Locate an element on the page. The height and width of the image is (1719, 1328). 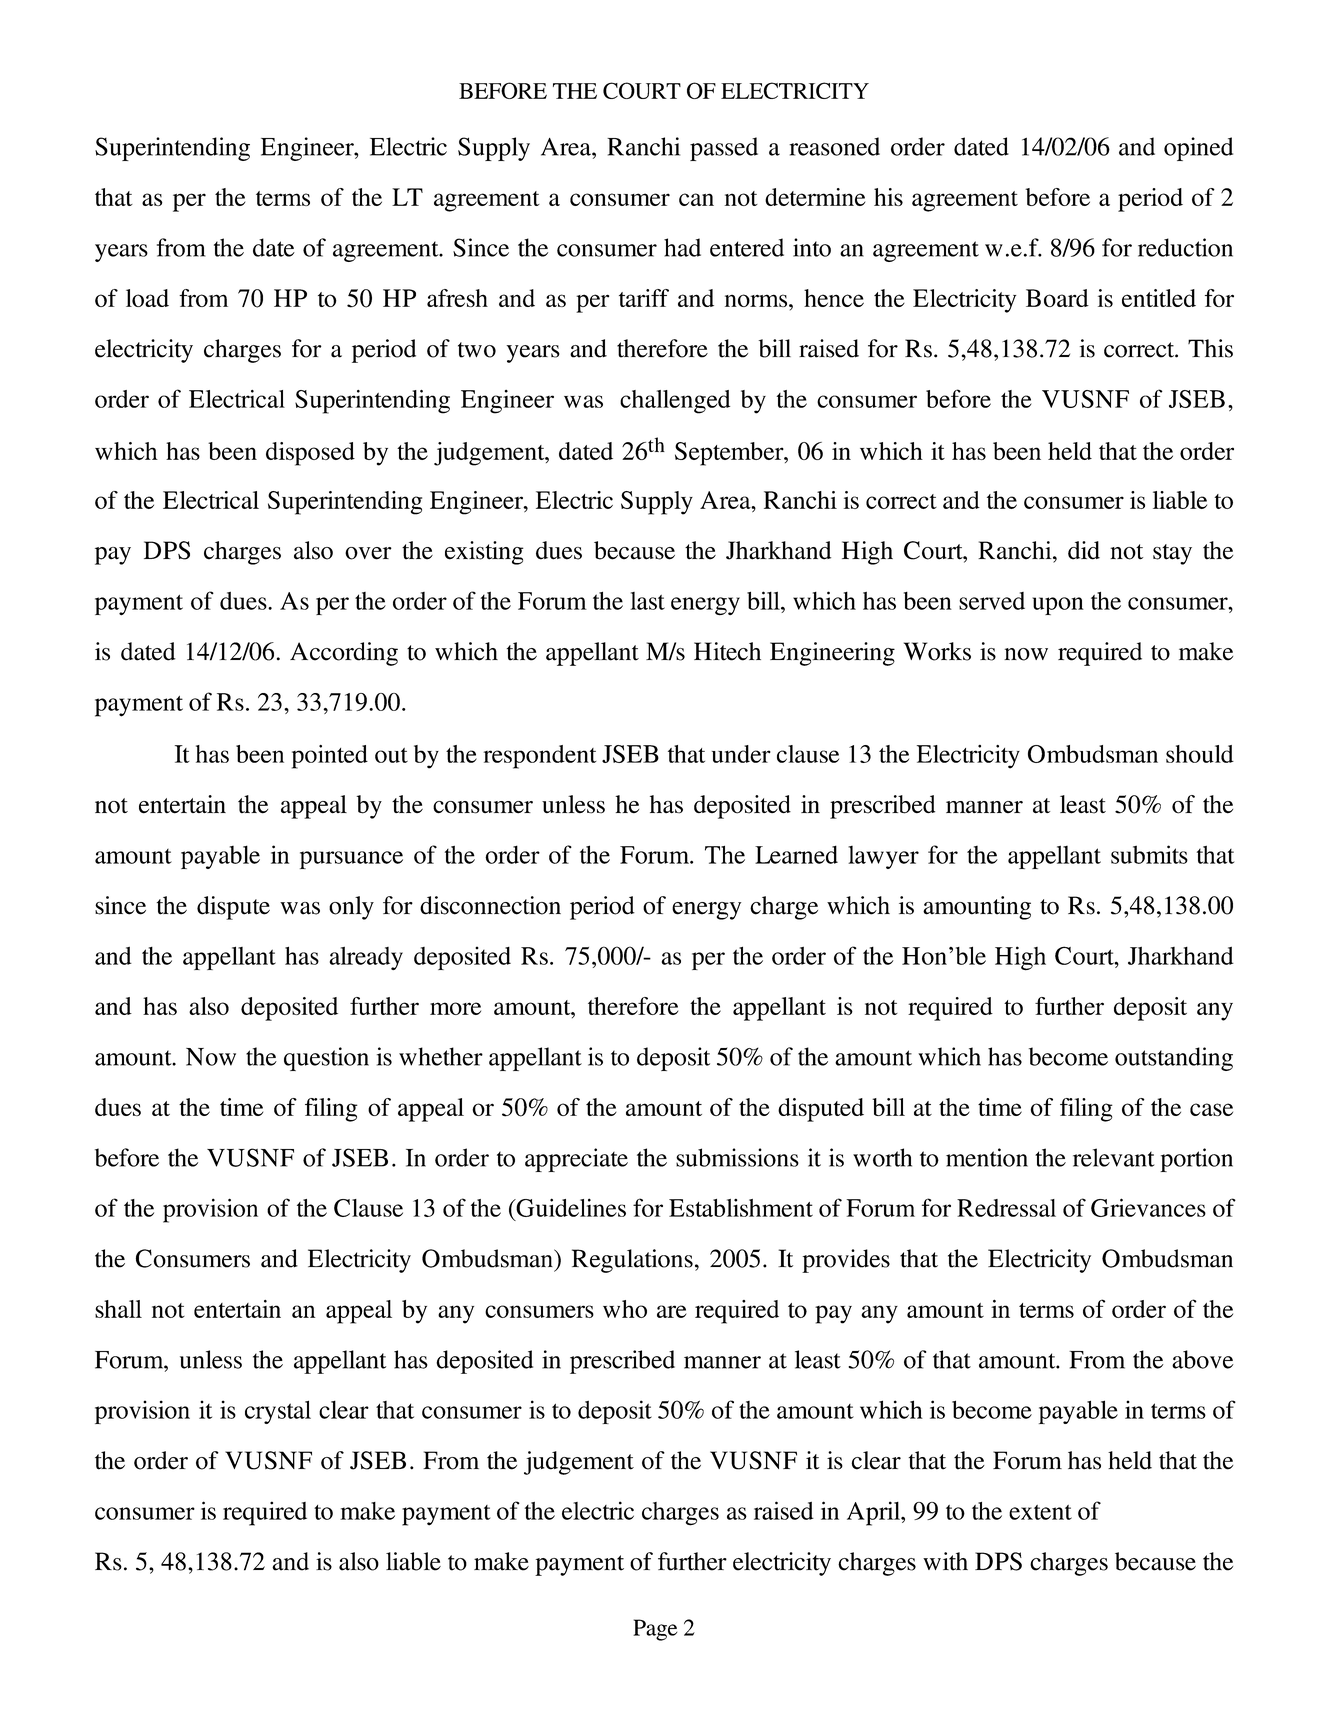
upon is located at coordinates (1058, 606).
